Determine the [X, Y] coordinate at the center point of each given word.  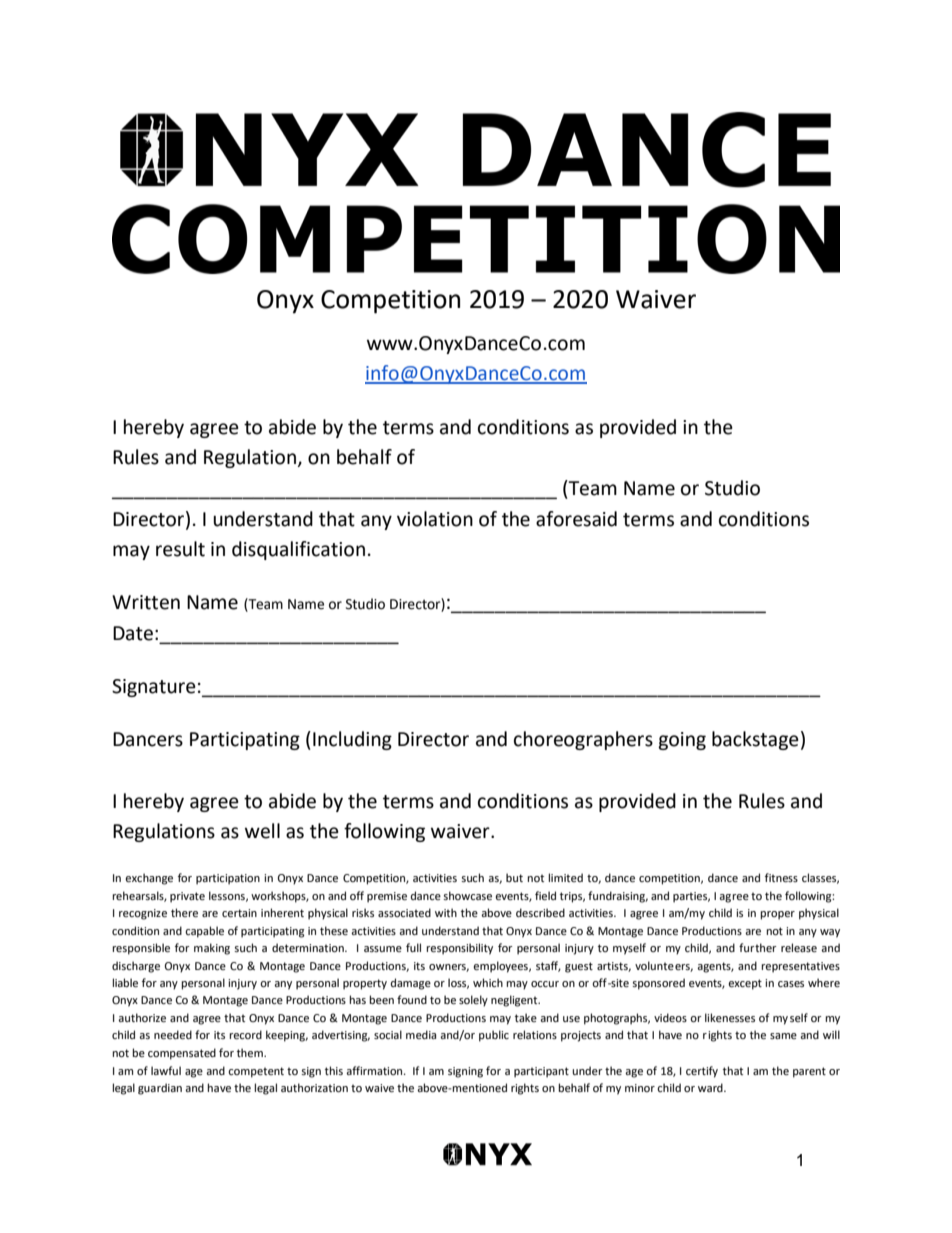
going [682, 741]
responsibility [459, 949]
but [514, 877]
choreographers [583, 740]
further [758, 947]
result [180, 549]
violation [435, 519]
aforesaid [576, 519]
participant [541, 1072]
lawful [166, 1070]
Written [146, 602]
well [262, 831]
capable [204, 932]
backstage [755, 740]
